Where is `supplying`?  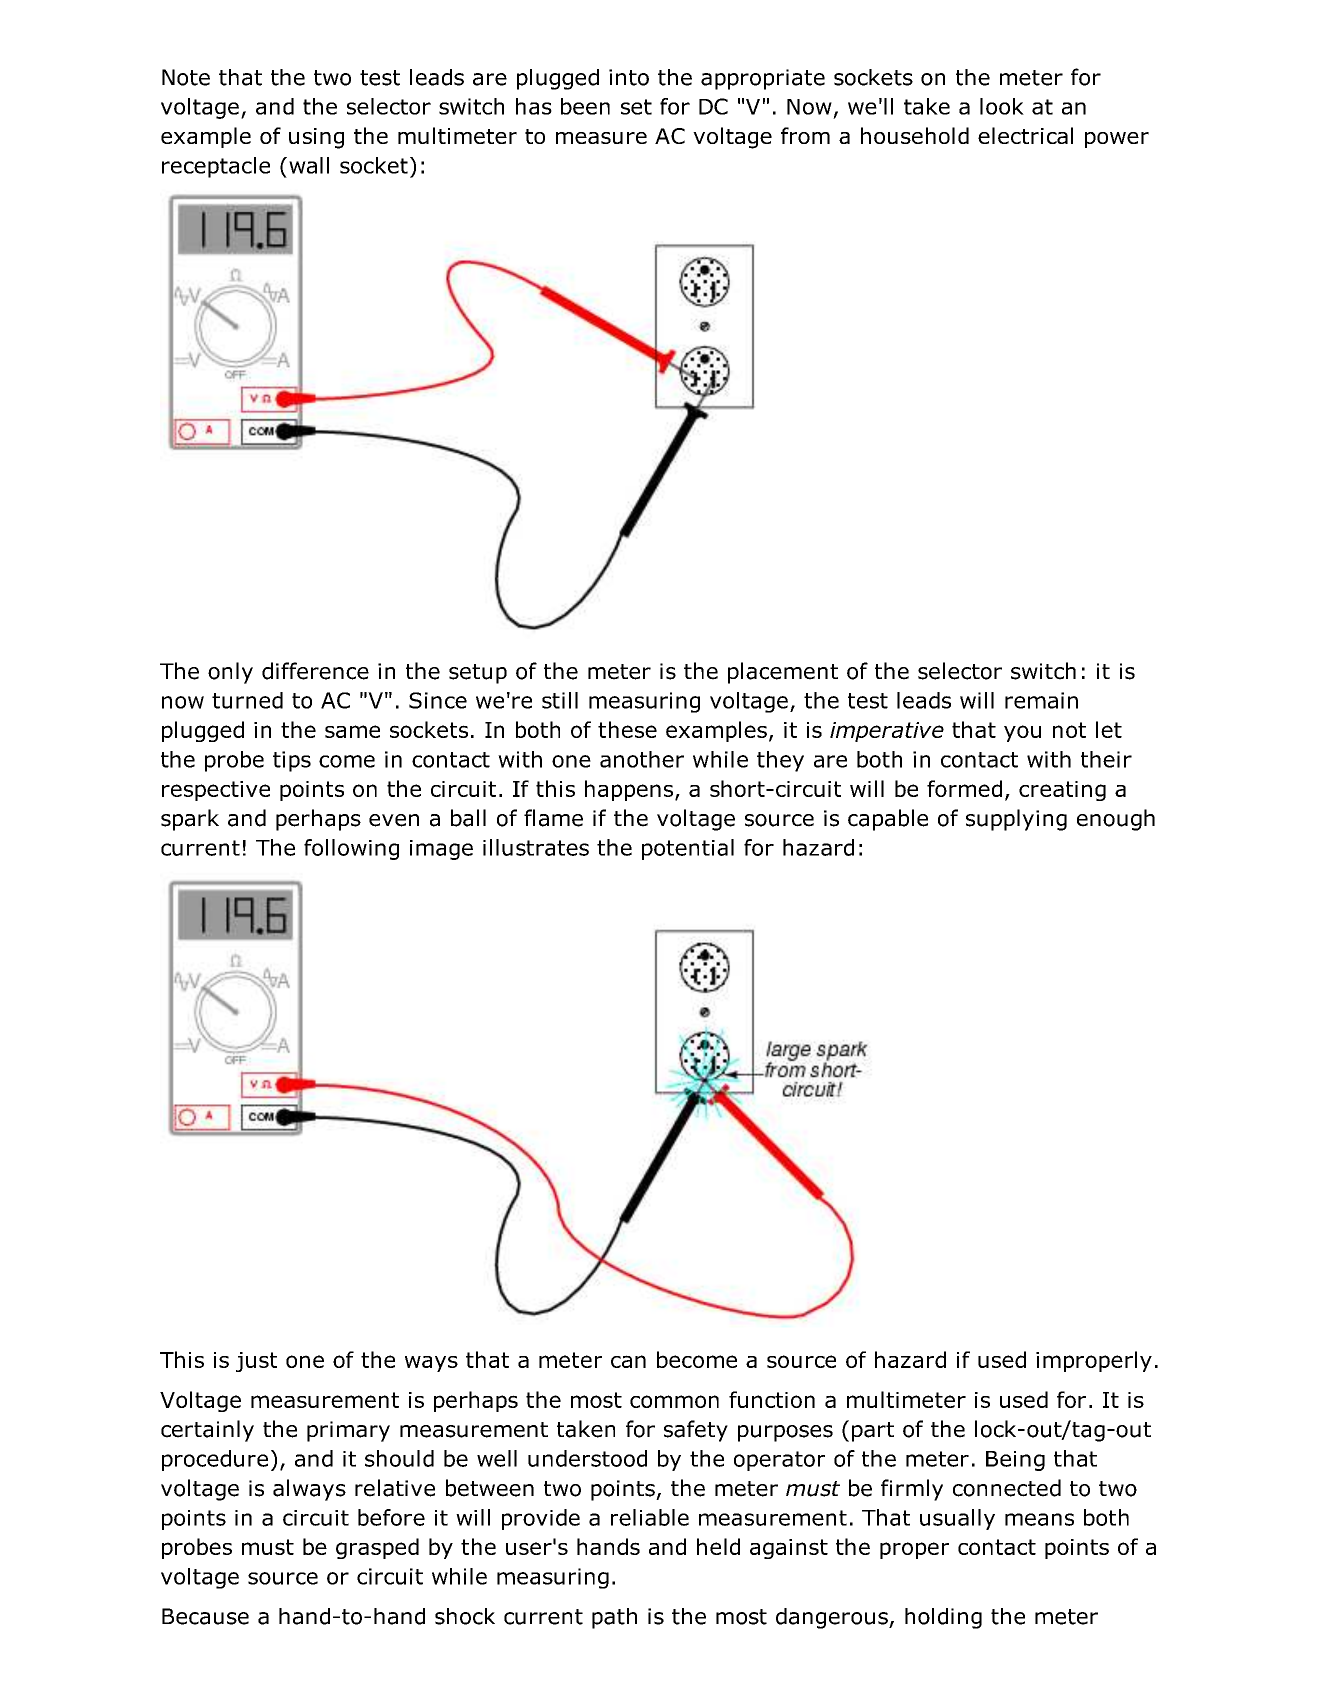
supplying is located at coordinates (1016, 820).
